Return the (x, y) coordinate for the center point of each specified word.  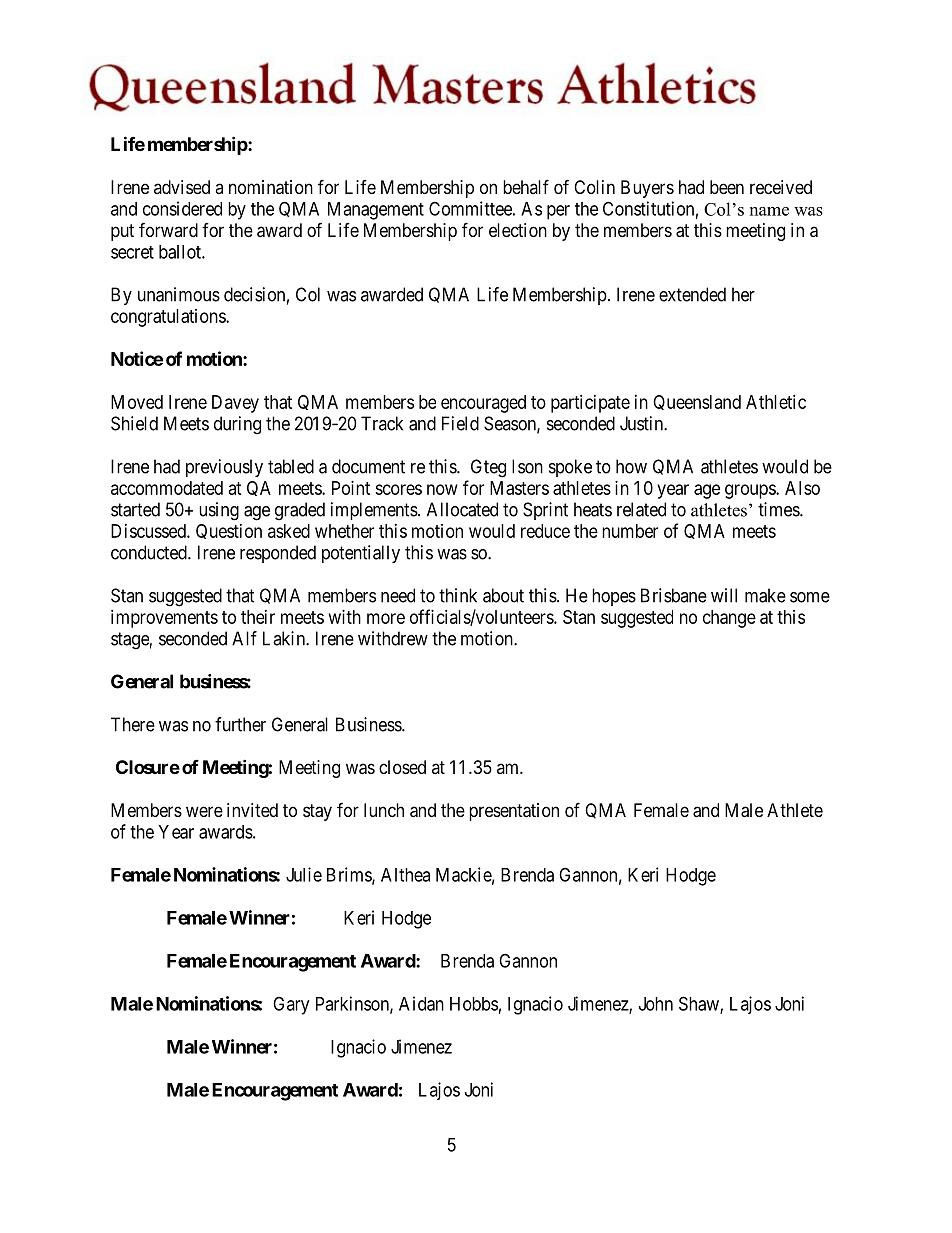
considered (182, 208)
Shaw (700, 1004)
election (518, 230)
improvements (164, 619)
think (458, 595)
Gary (291, 1005)
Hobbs (474, 1004)
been (727, 187)
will (724, 595)
